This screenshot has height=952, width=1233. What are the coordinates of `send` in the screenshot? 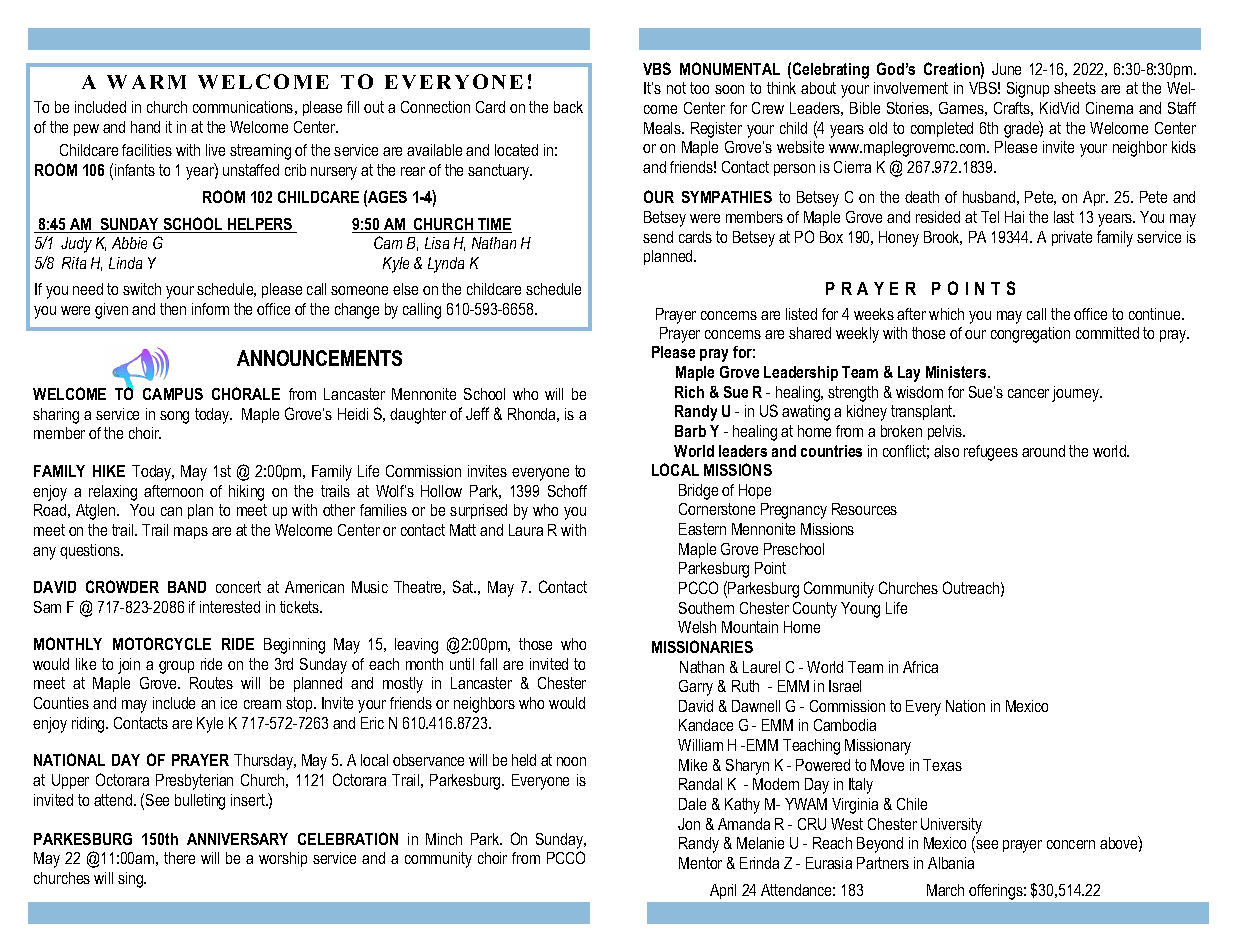 It's located at (658, 237).
